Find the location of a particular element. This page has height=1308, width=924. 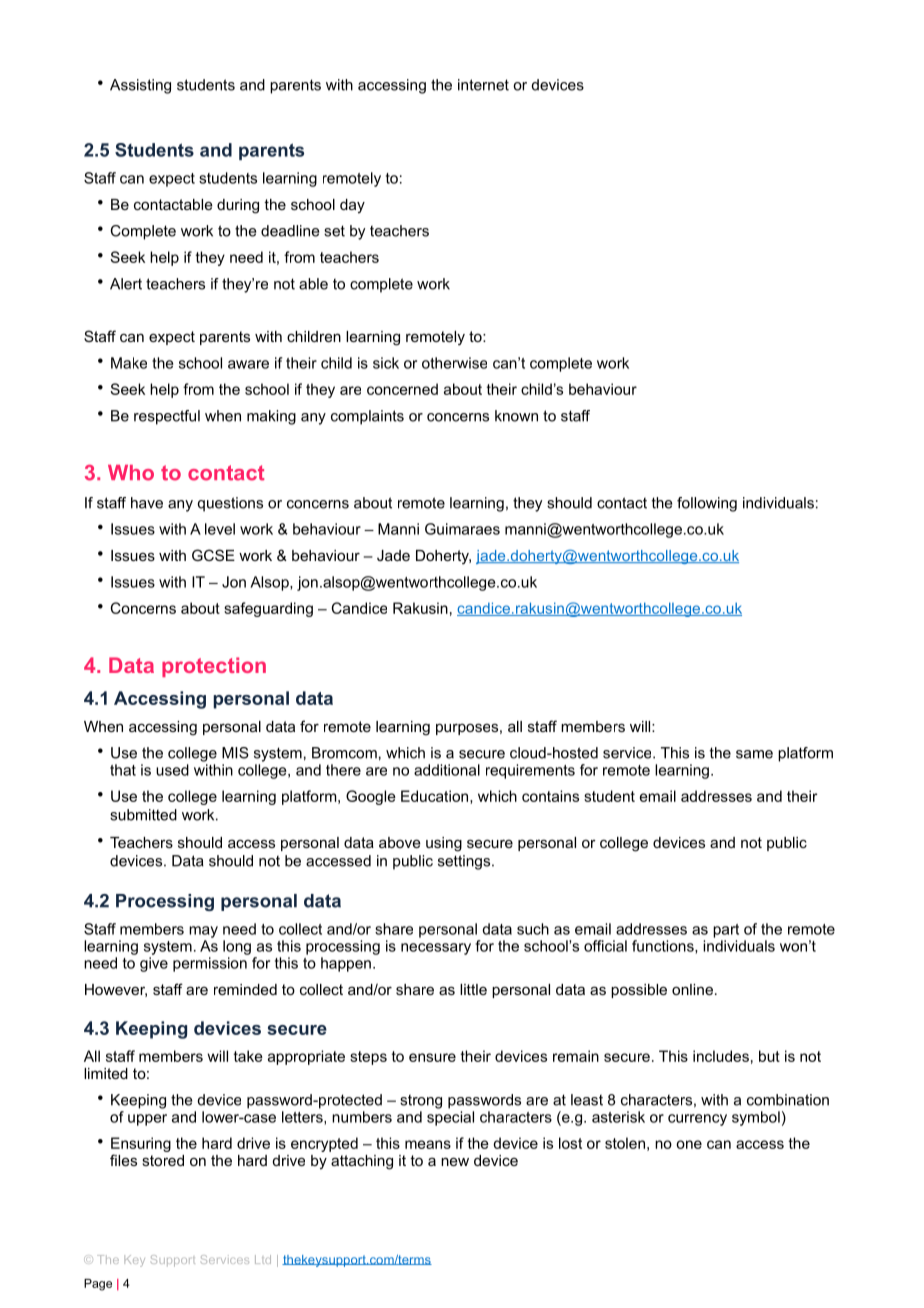

internet is located at coordinates (483, 85).
